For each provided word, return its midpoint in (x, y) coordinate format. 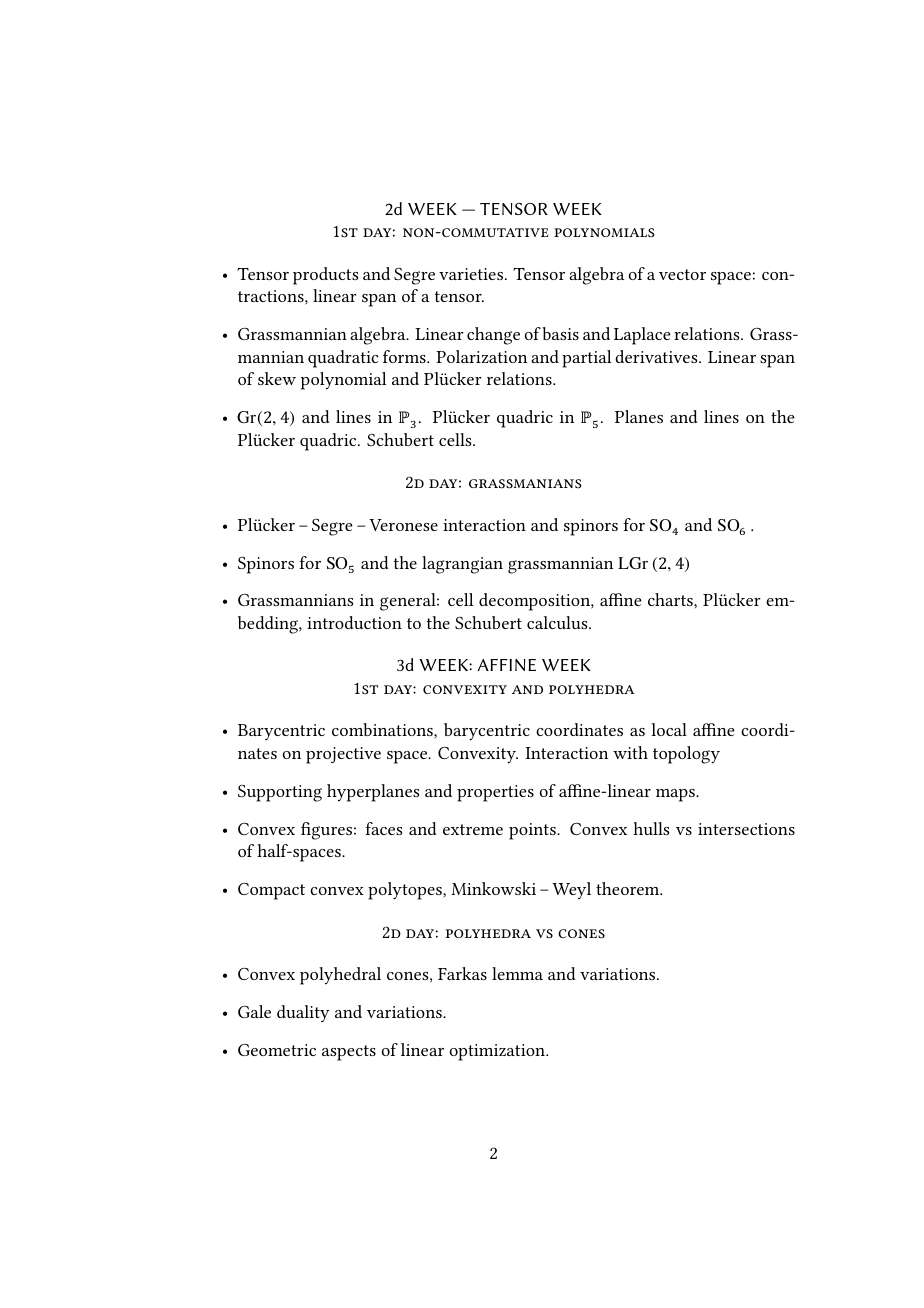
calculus (558, 622)
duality (303, 1013)
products (325, 276)
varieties (471, 274)
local (669, 729)
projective (343, 755)
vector (682, 274)
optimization (499, 1052)
